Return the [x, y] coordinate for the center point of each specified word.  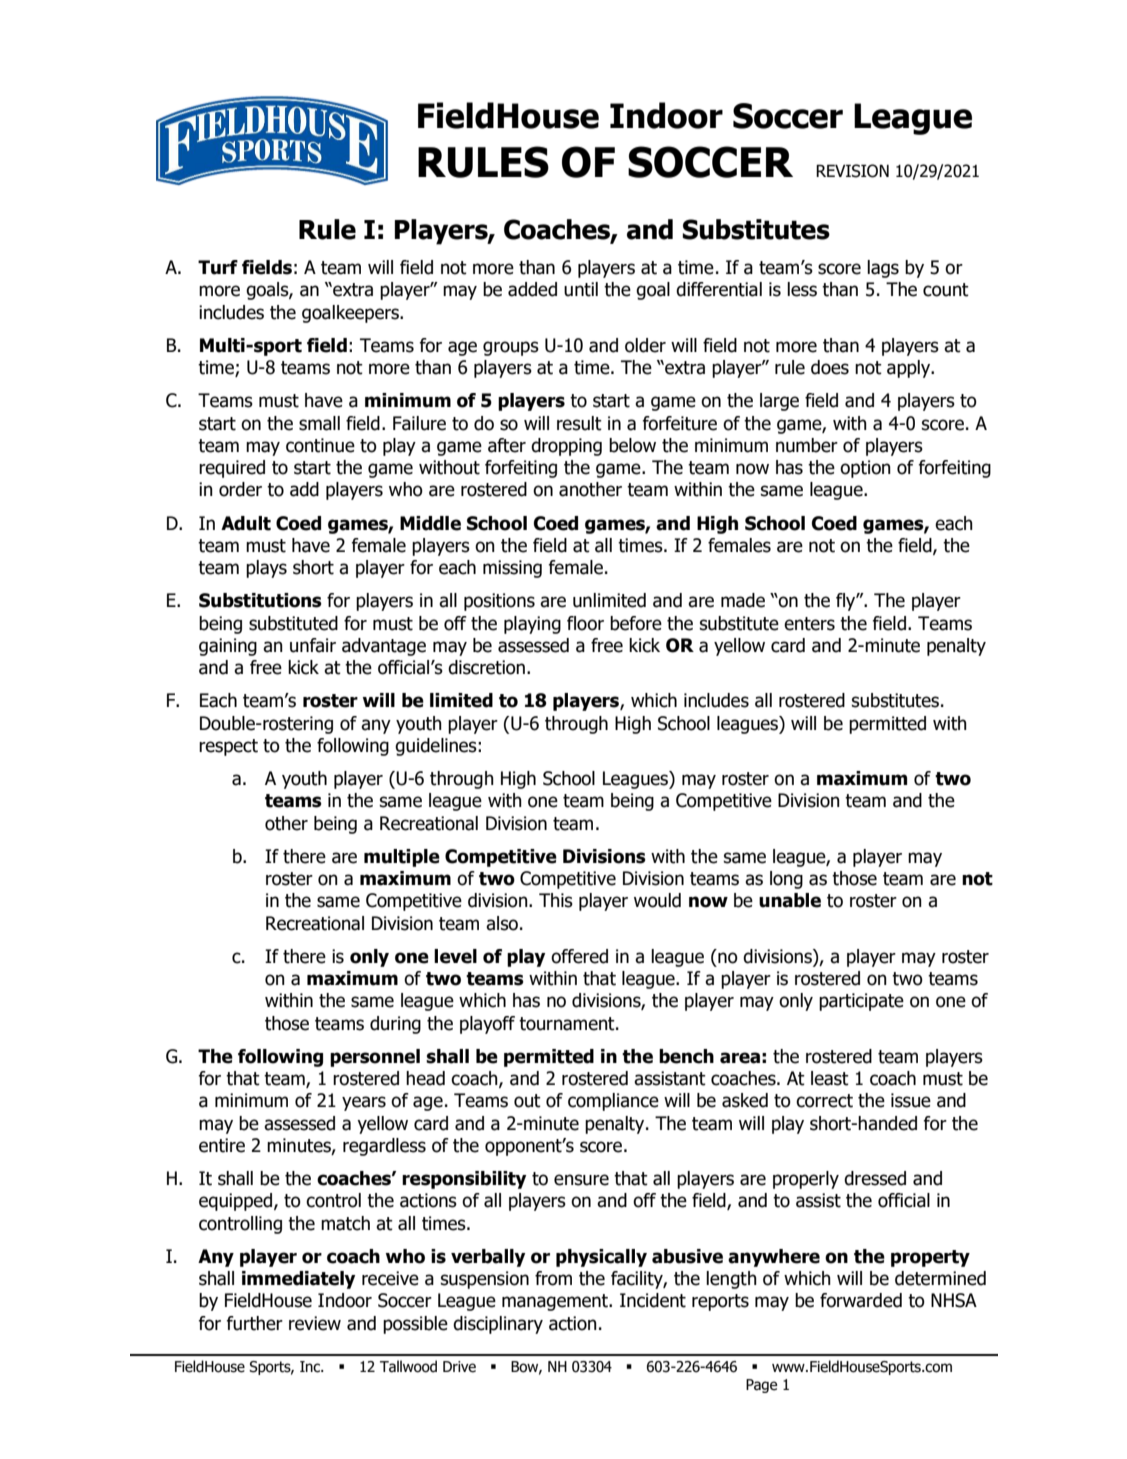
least [830, 1078]
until [581, 289]
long [786, 880]
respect [228, 747]
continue [320, 445]
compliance [613, 1102]
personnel [375, 1058]
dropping [566, 447]
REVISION [852, 171]
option [865, 469]
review [315, 1323]
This [556, 900]
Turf [218, 267]
